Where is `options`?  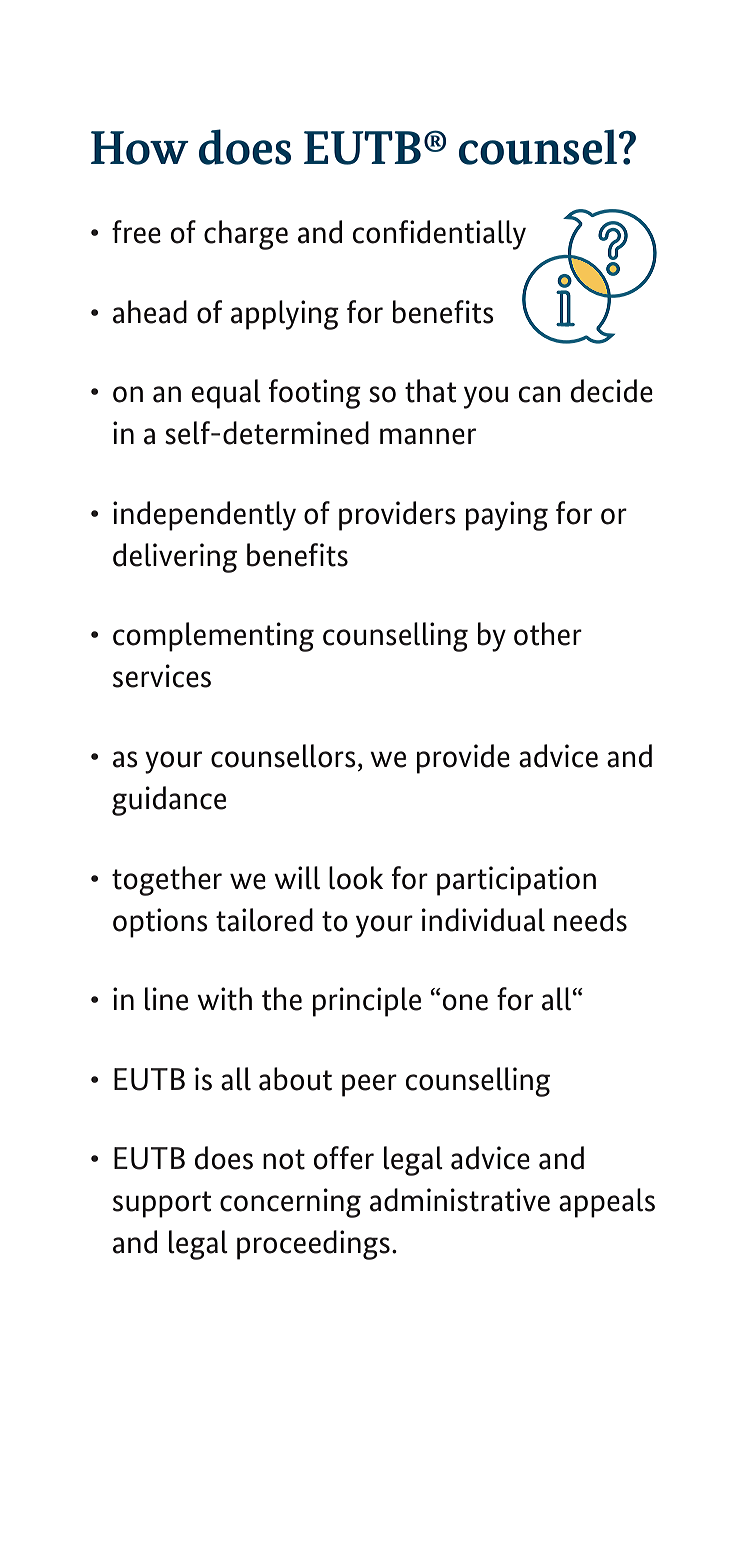 options is located at coordinates (160, 923).
